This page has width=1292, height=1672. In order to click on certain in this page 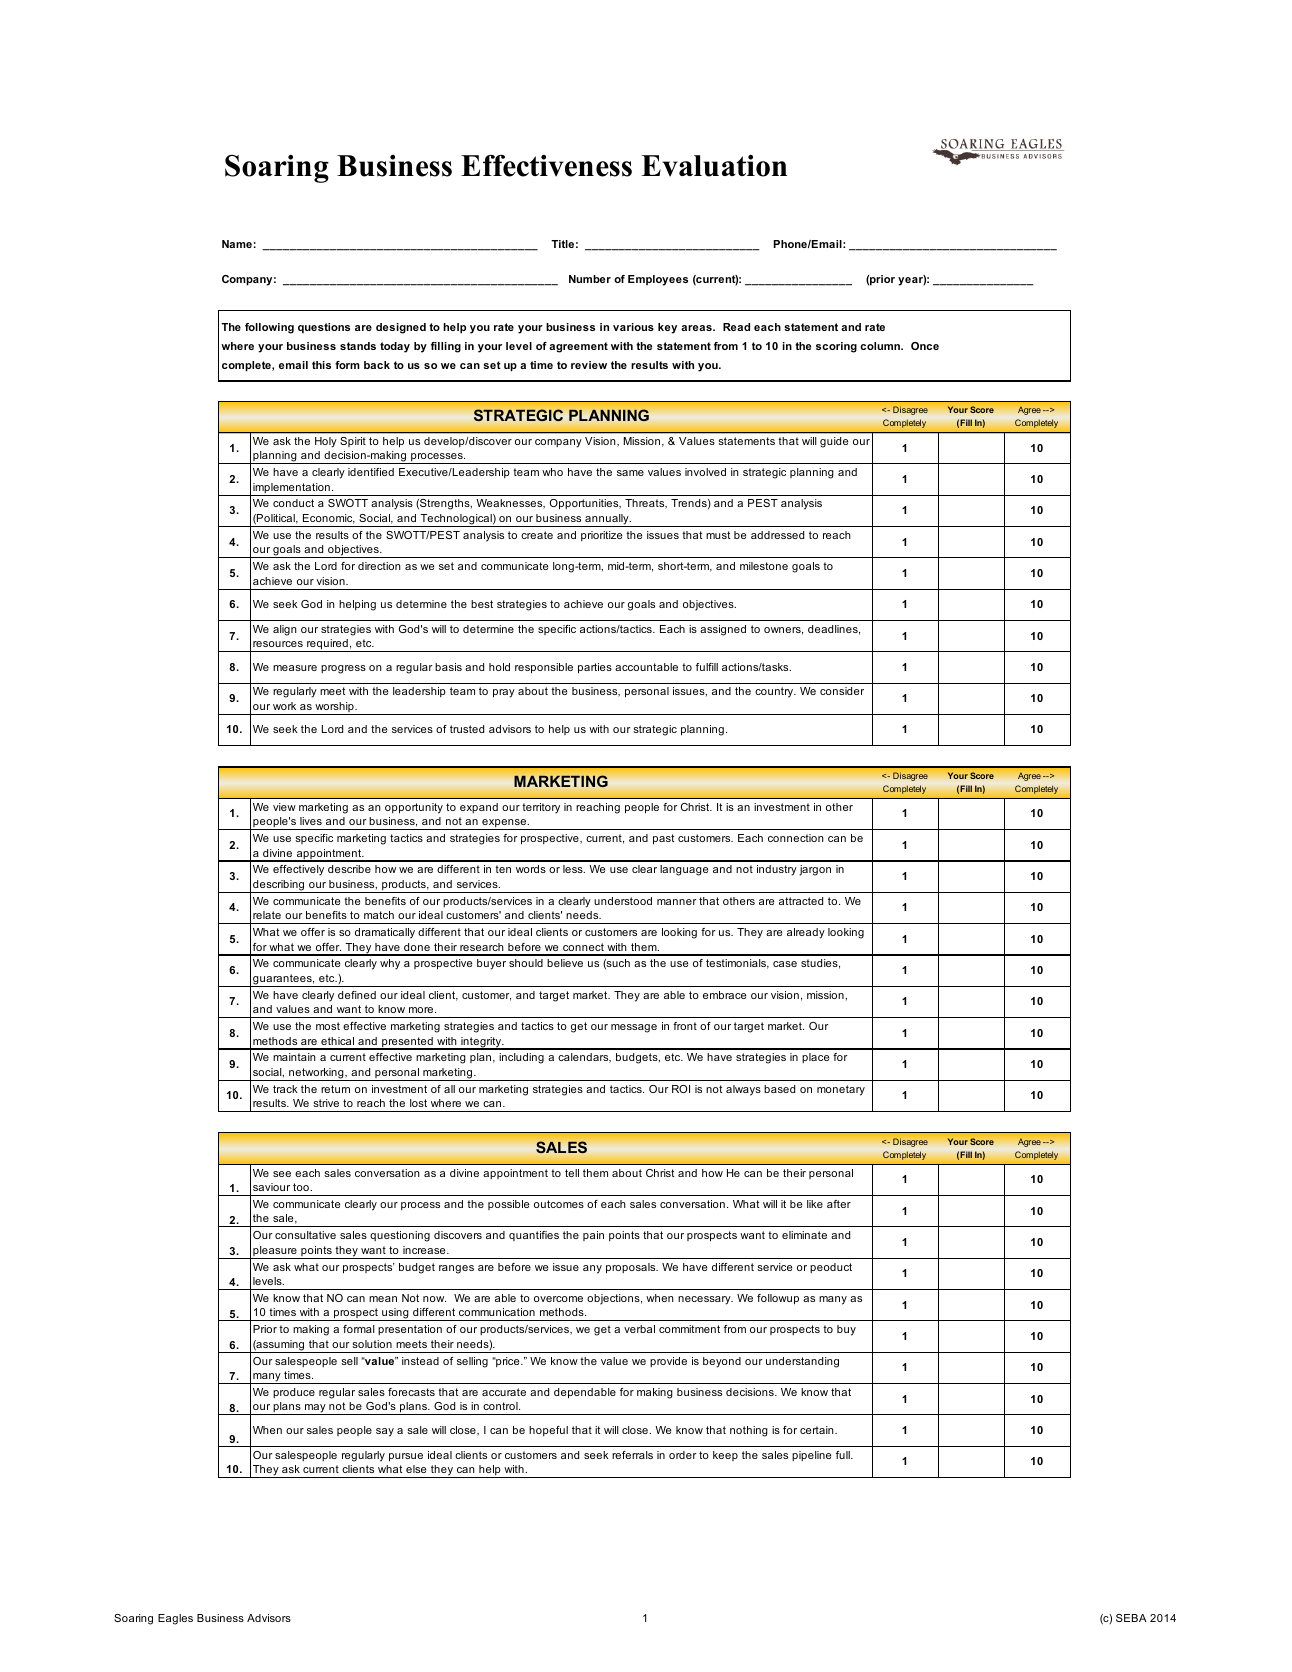, I will do `click(818, 1430)`.
